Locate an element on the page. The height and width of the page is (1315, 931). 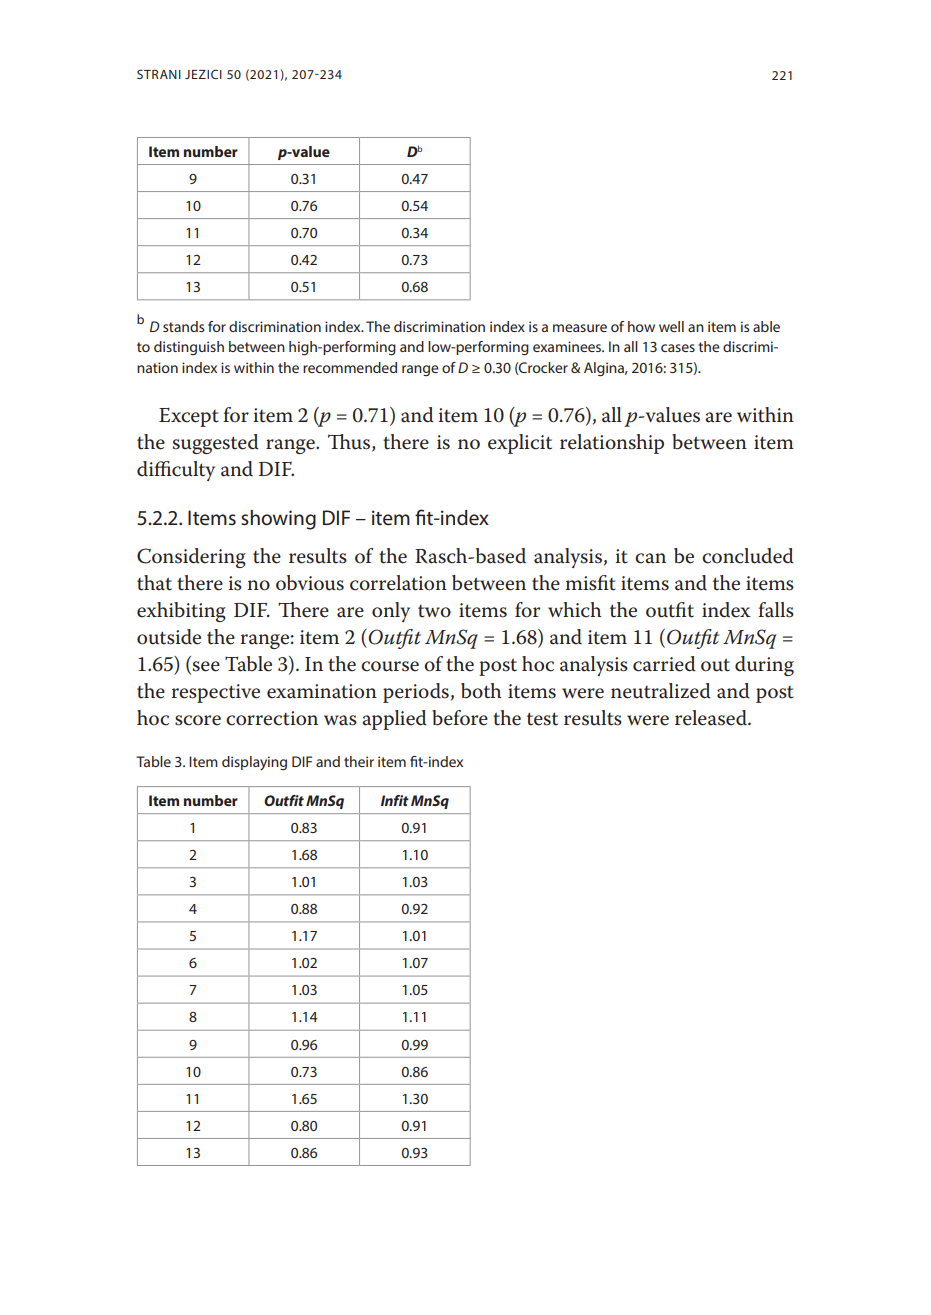
displaying is located at coordinates (254, 763).
